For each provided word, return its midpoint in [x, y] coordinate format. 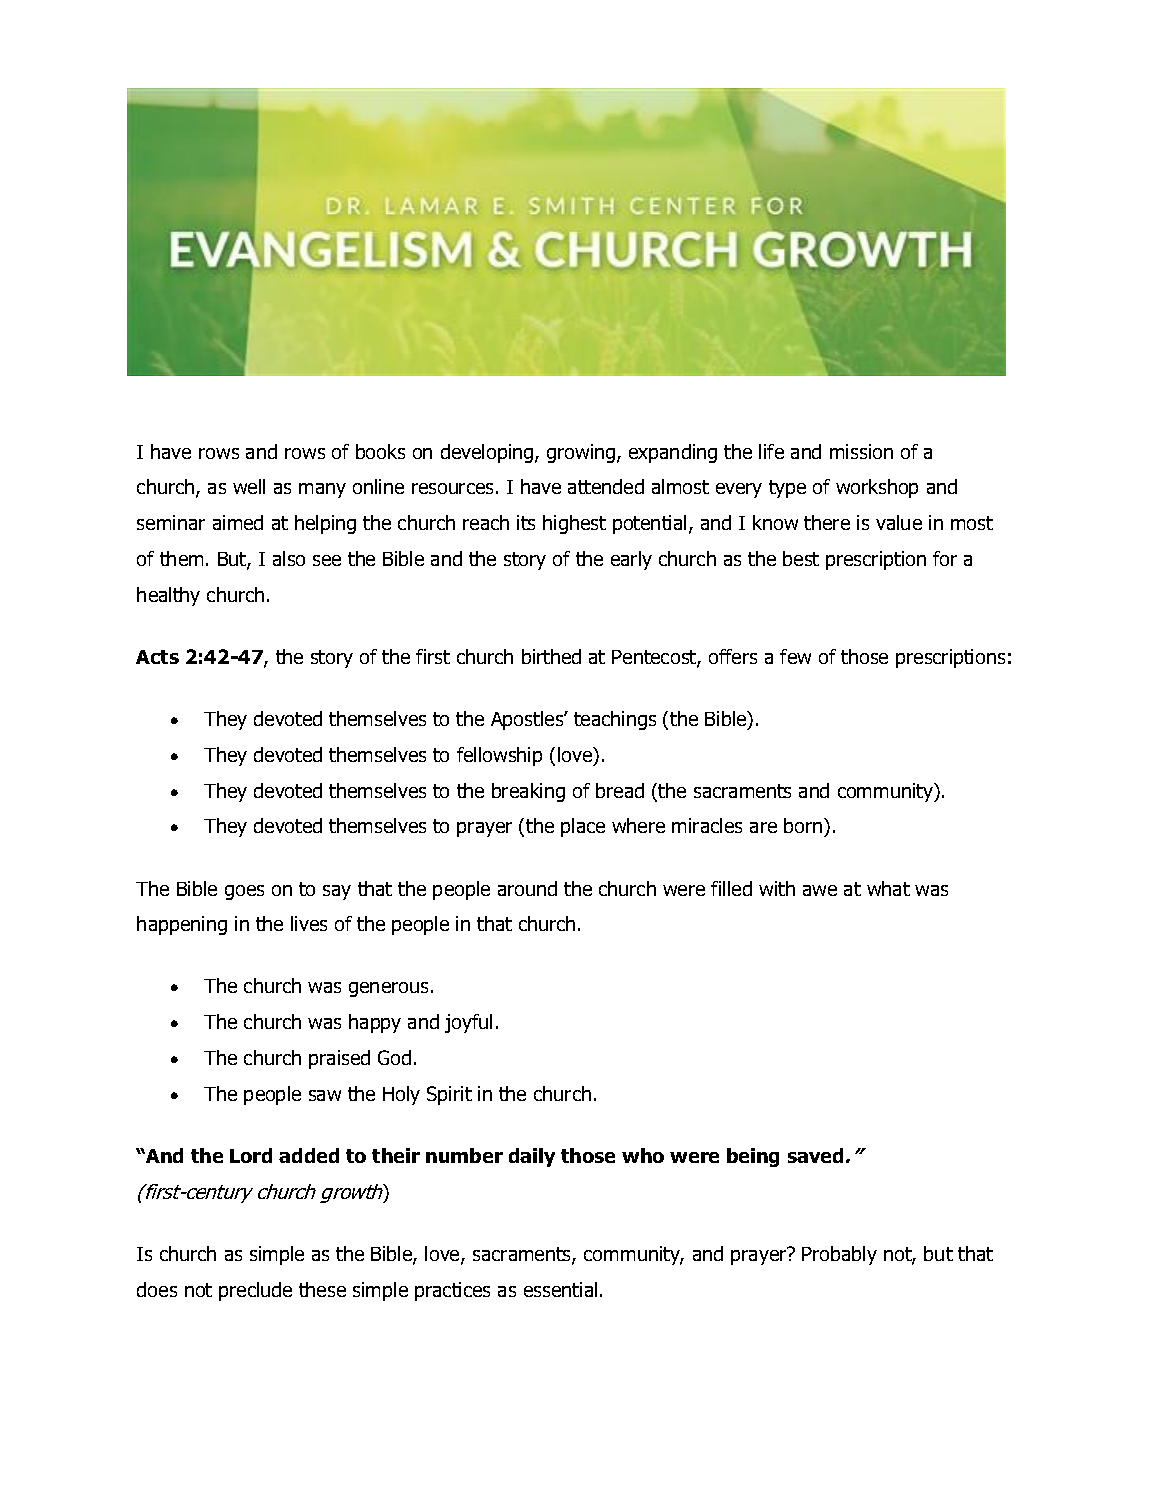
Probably [839, 1255]
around [527, 888]
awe [820, 890]
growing [582, 453]
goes [244, 892]
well [249, 486]
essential [560, 1289]
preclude [255, 1291]
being [753, 1157]
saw [325, 1095]
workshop [877, 488]
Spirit [449, 1095]
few [795, 656]
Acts [157, 657]
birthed [551, 656]
